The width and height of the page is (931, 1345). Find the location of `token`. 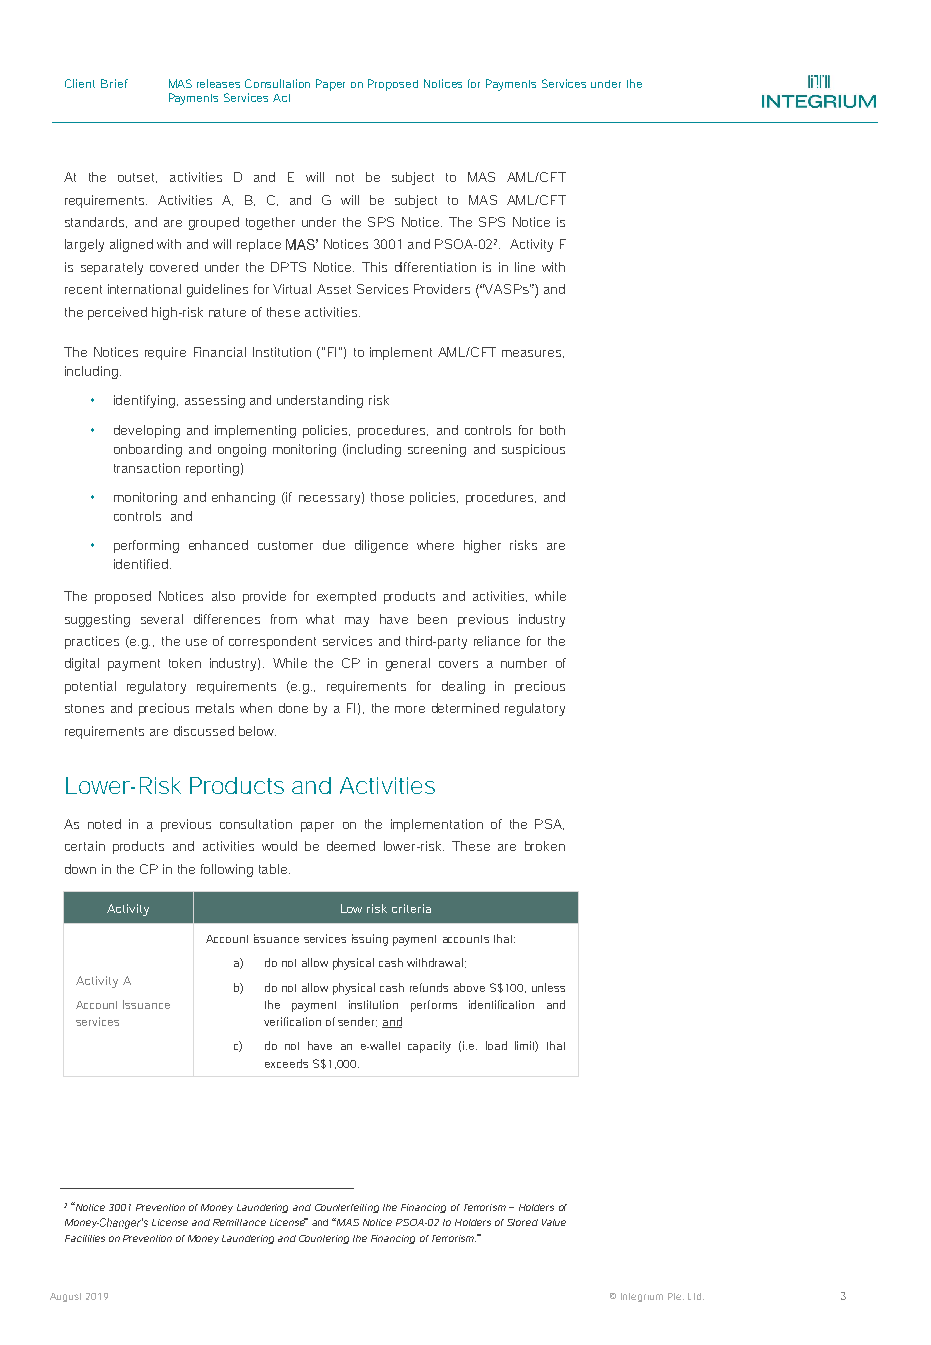

token is located at coordinates (185, 663).
